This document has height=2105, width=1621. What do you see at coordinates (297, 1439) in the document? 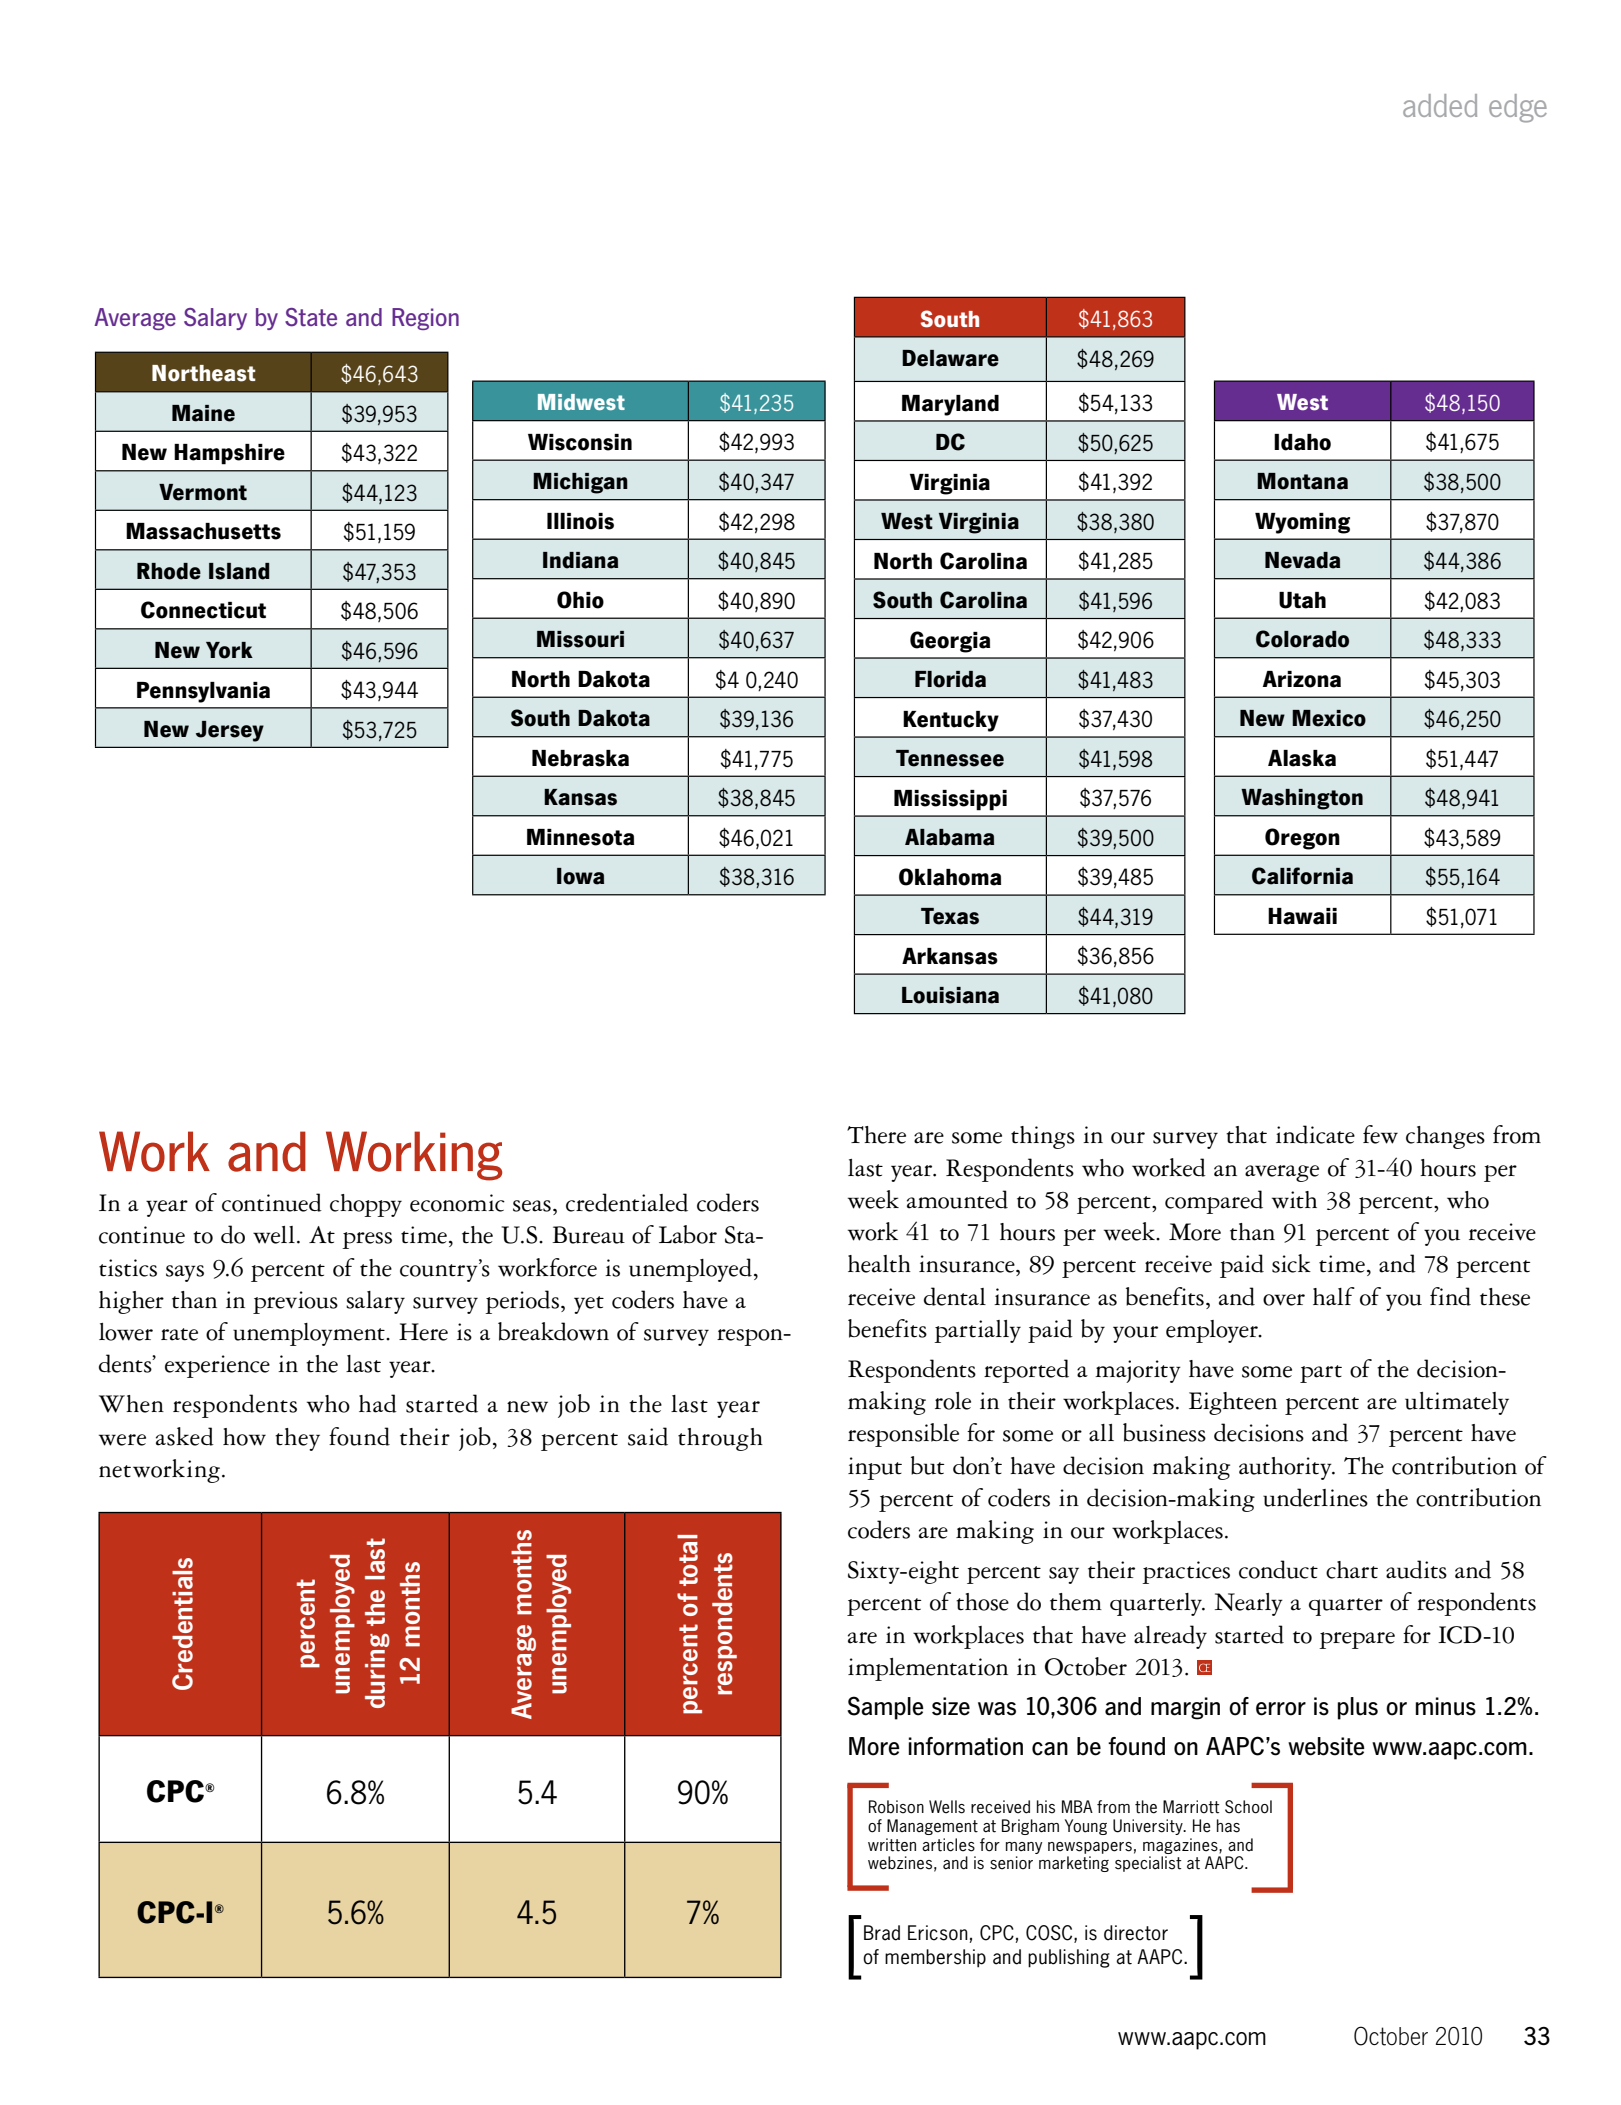
I see `they` at bounding box center [297, 1439].
